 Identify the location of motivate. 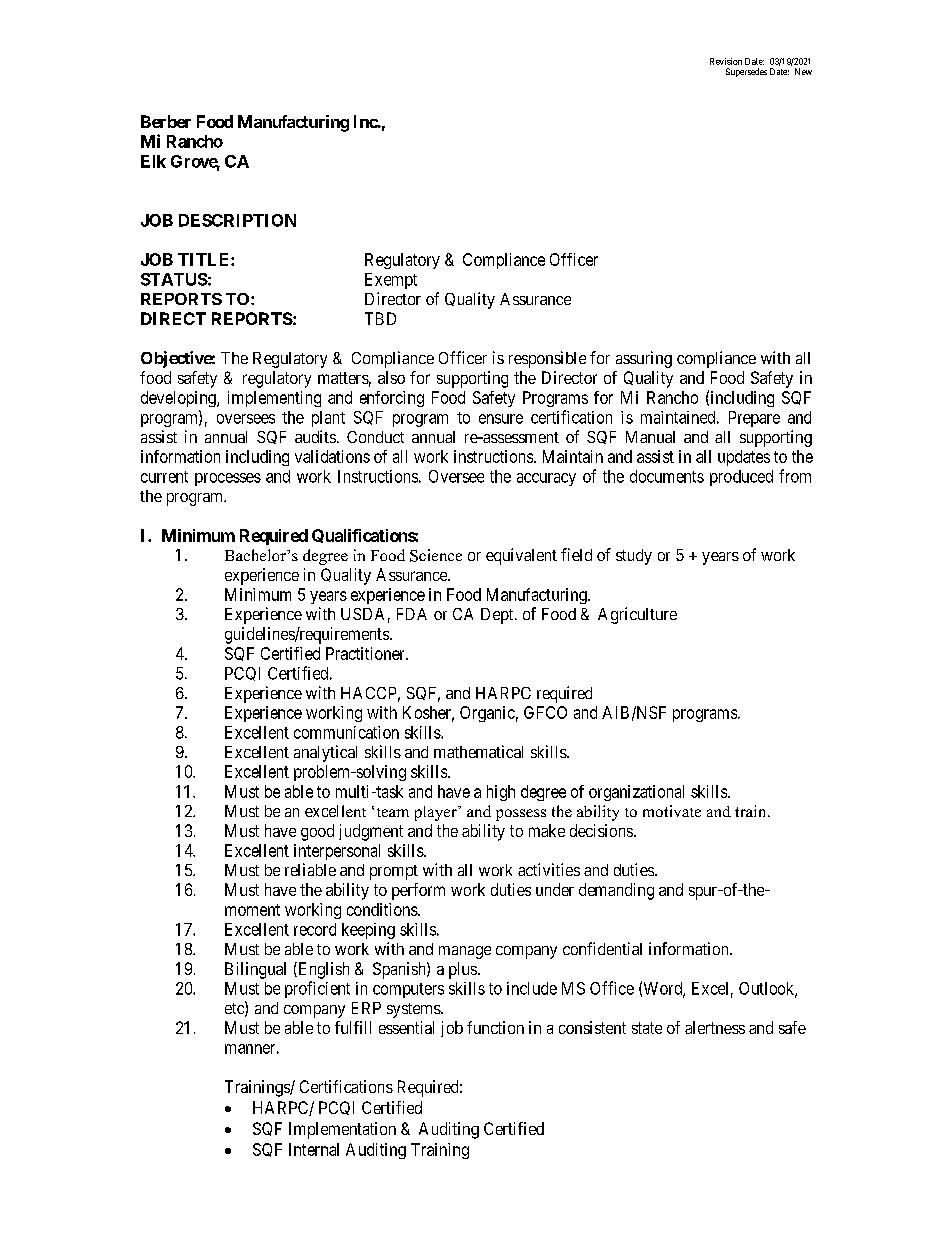
(672, 811).
